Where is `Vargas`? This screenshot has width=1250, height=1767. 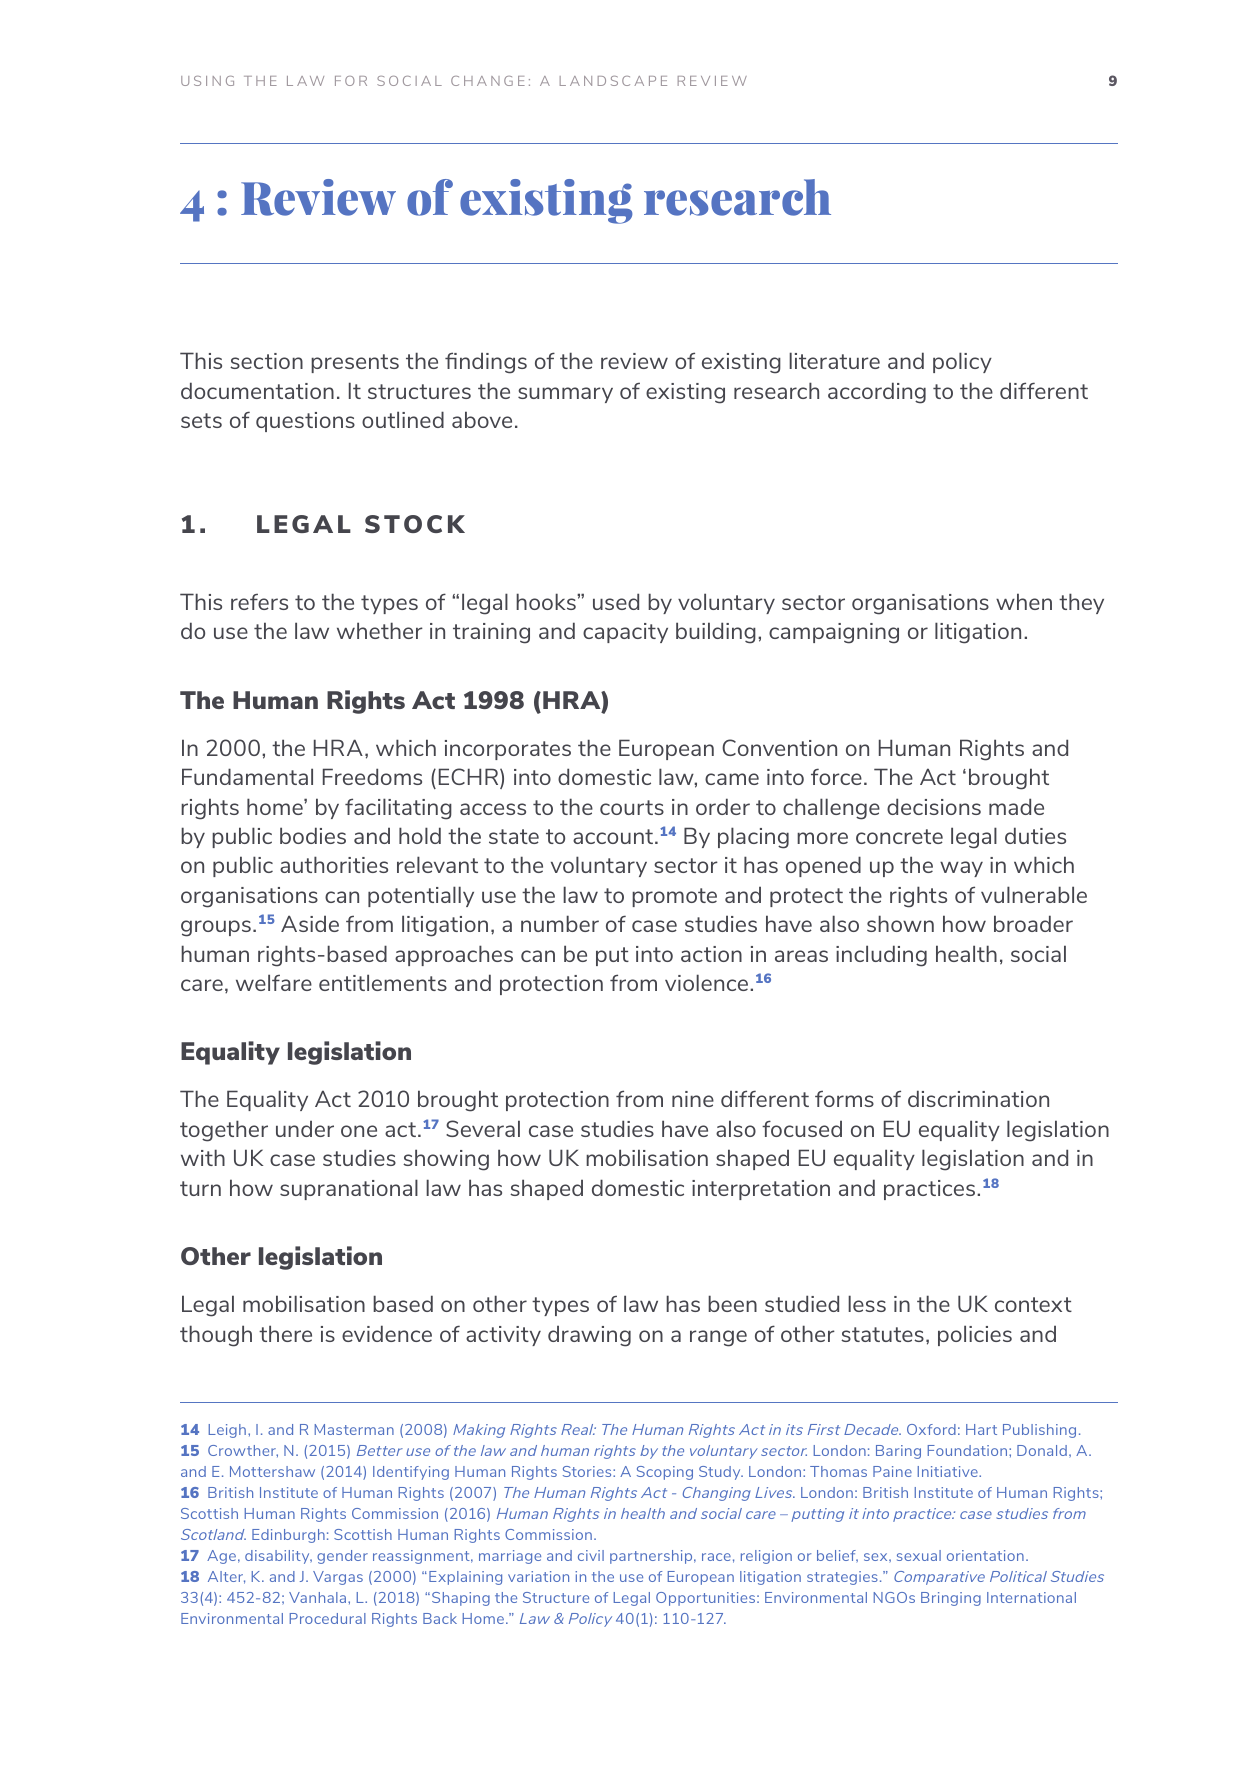 Vargas is located at coordinates (338, 1578).
